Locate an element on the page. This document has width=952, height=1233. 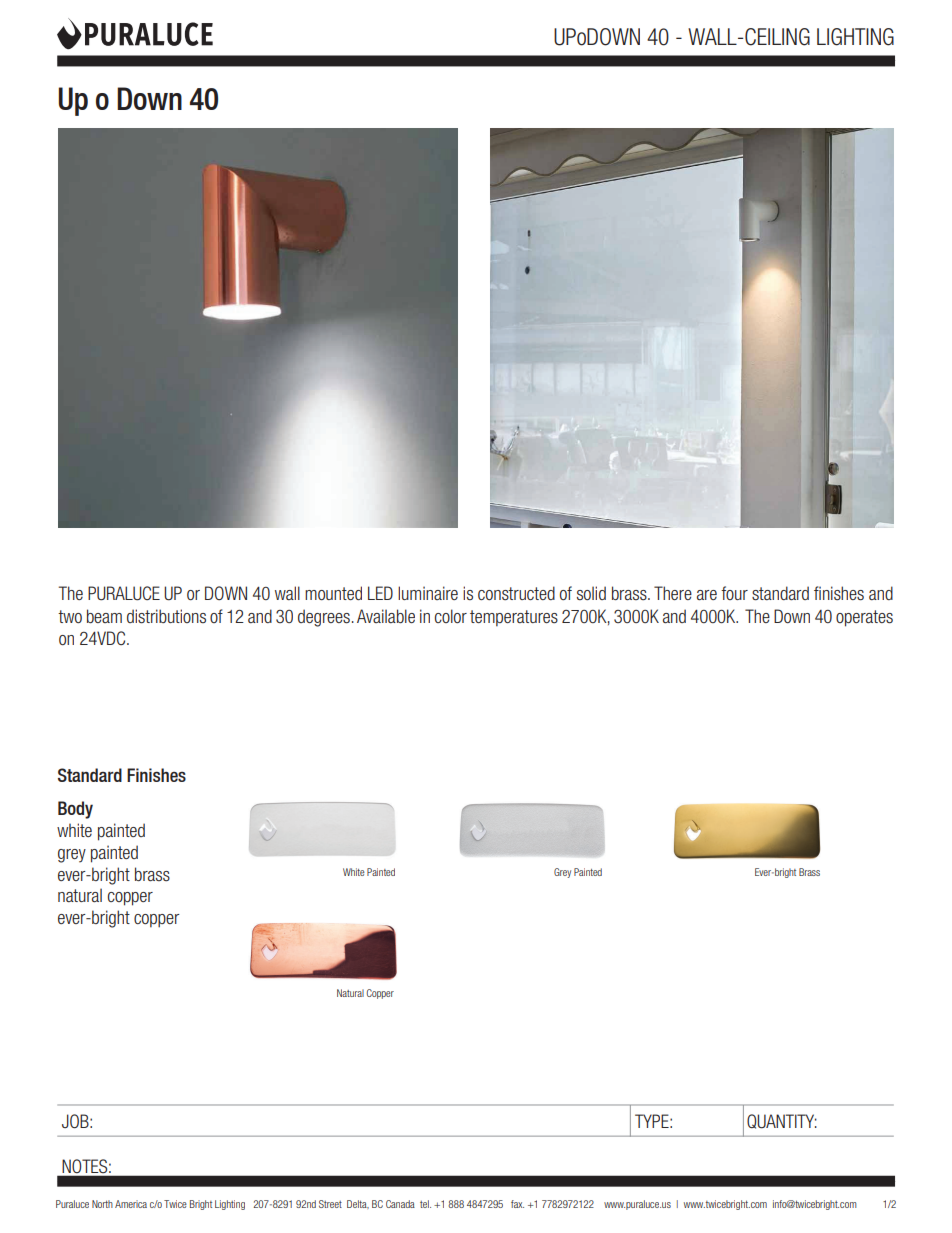
operates is located at coordinates (864, 618).
